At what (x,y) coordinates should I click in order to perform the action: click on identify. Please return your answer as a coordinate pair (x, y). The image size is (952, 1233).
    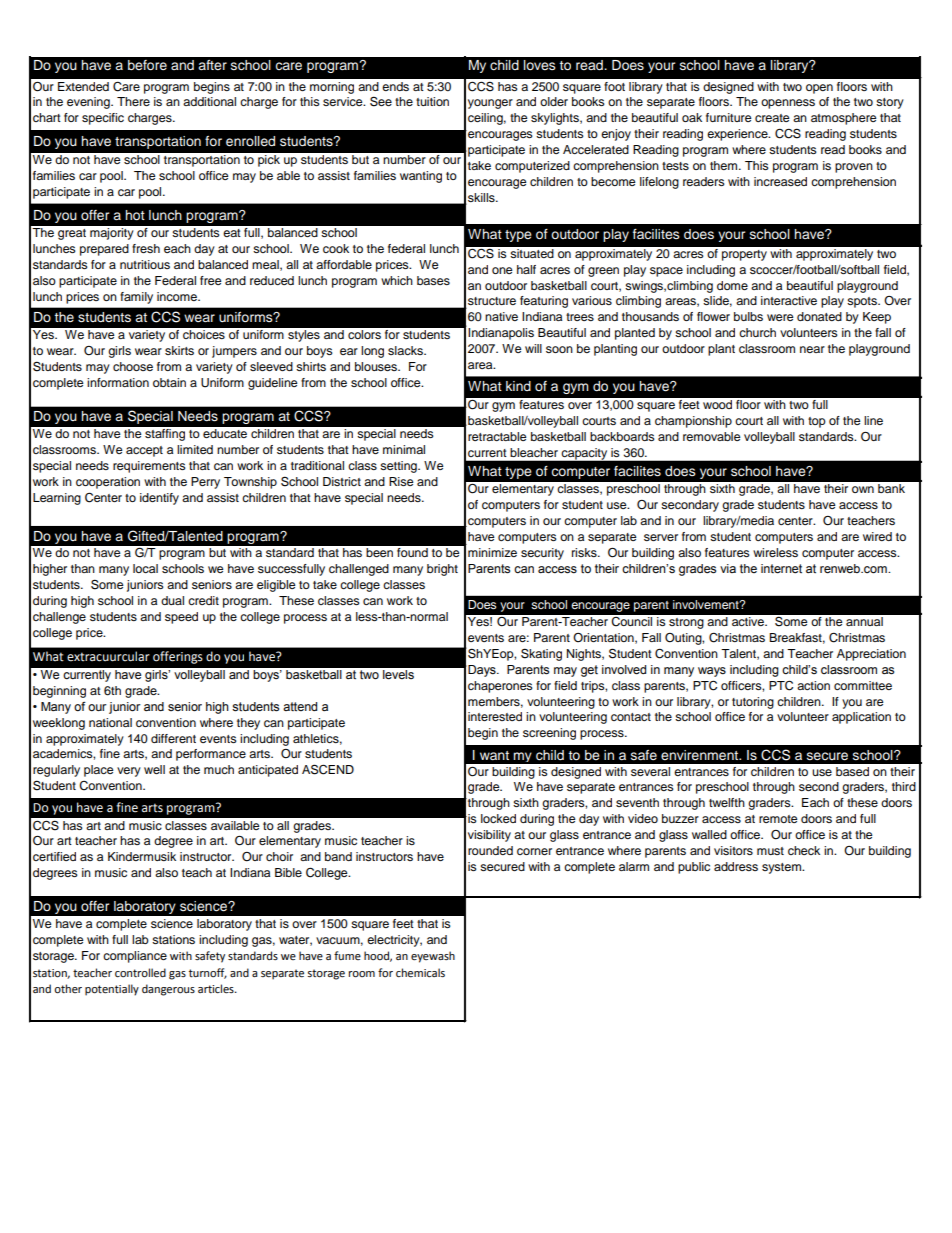
    Looking at the image, I should click on (159, 499).
